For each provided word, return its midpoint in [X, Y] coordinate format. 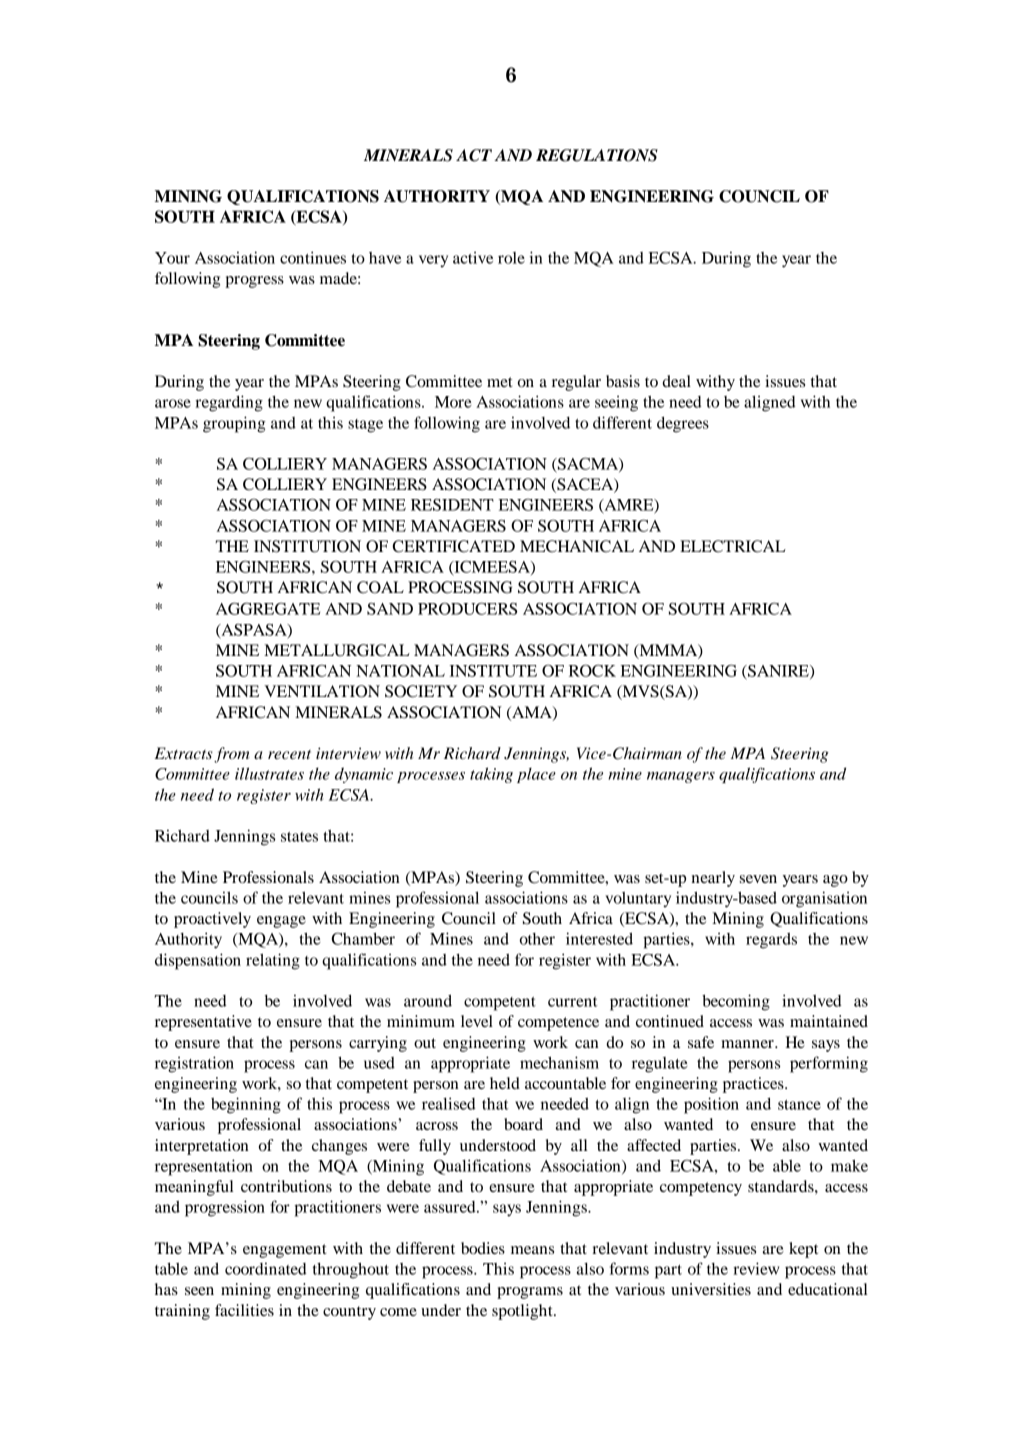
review [756, 1268]
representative [203, 1023]
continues [313, 257]
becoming [736, 1002]
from [232, 755]
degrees [683, 424]
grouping [234, 424]
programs [530, 1293]
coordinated [266, 1268]
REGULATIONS [597, 155]
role [511, 258]
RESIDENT [452, 505]
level [477, 1021]
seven [758, 879]
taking [491, 775]
